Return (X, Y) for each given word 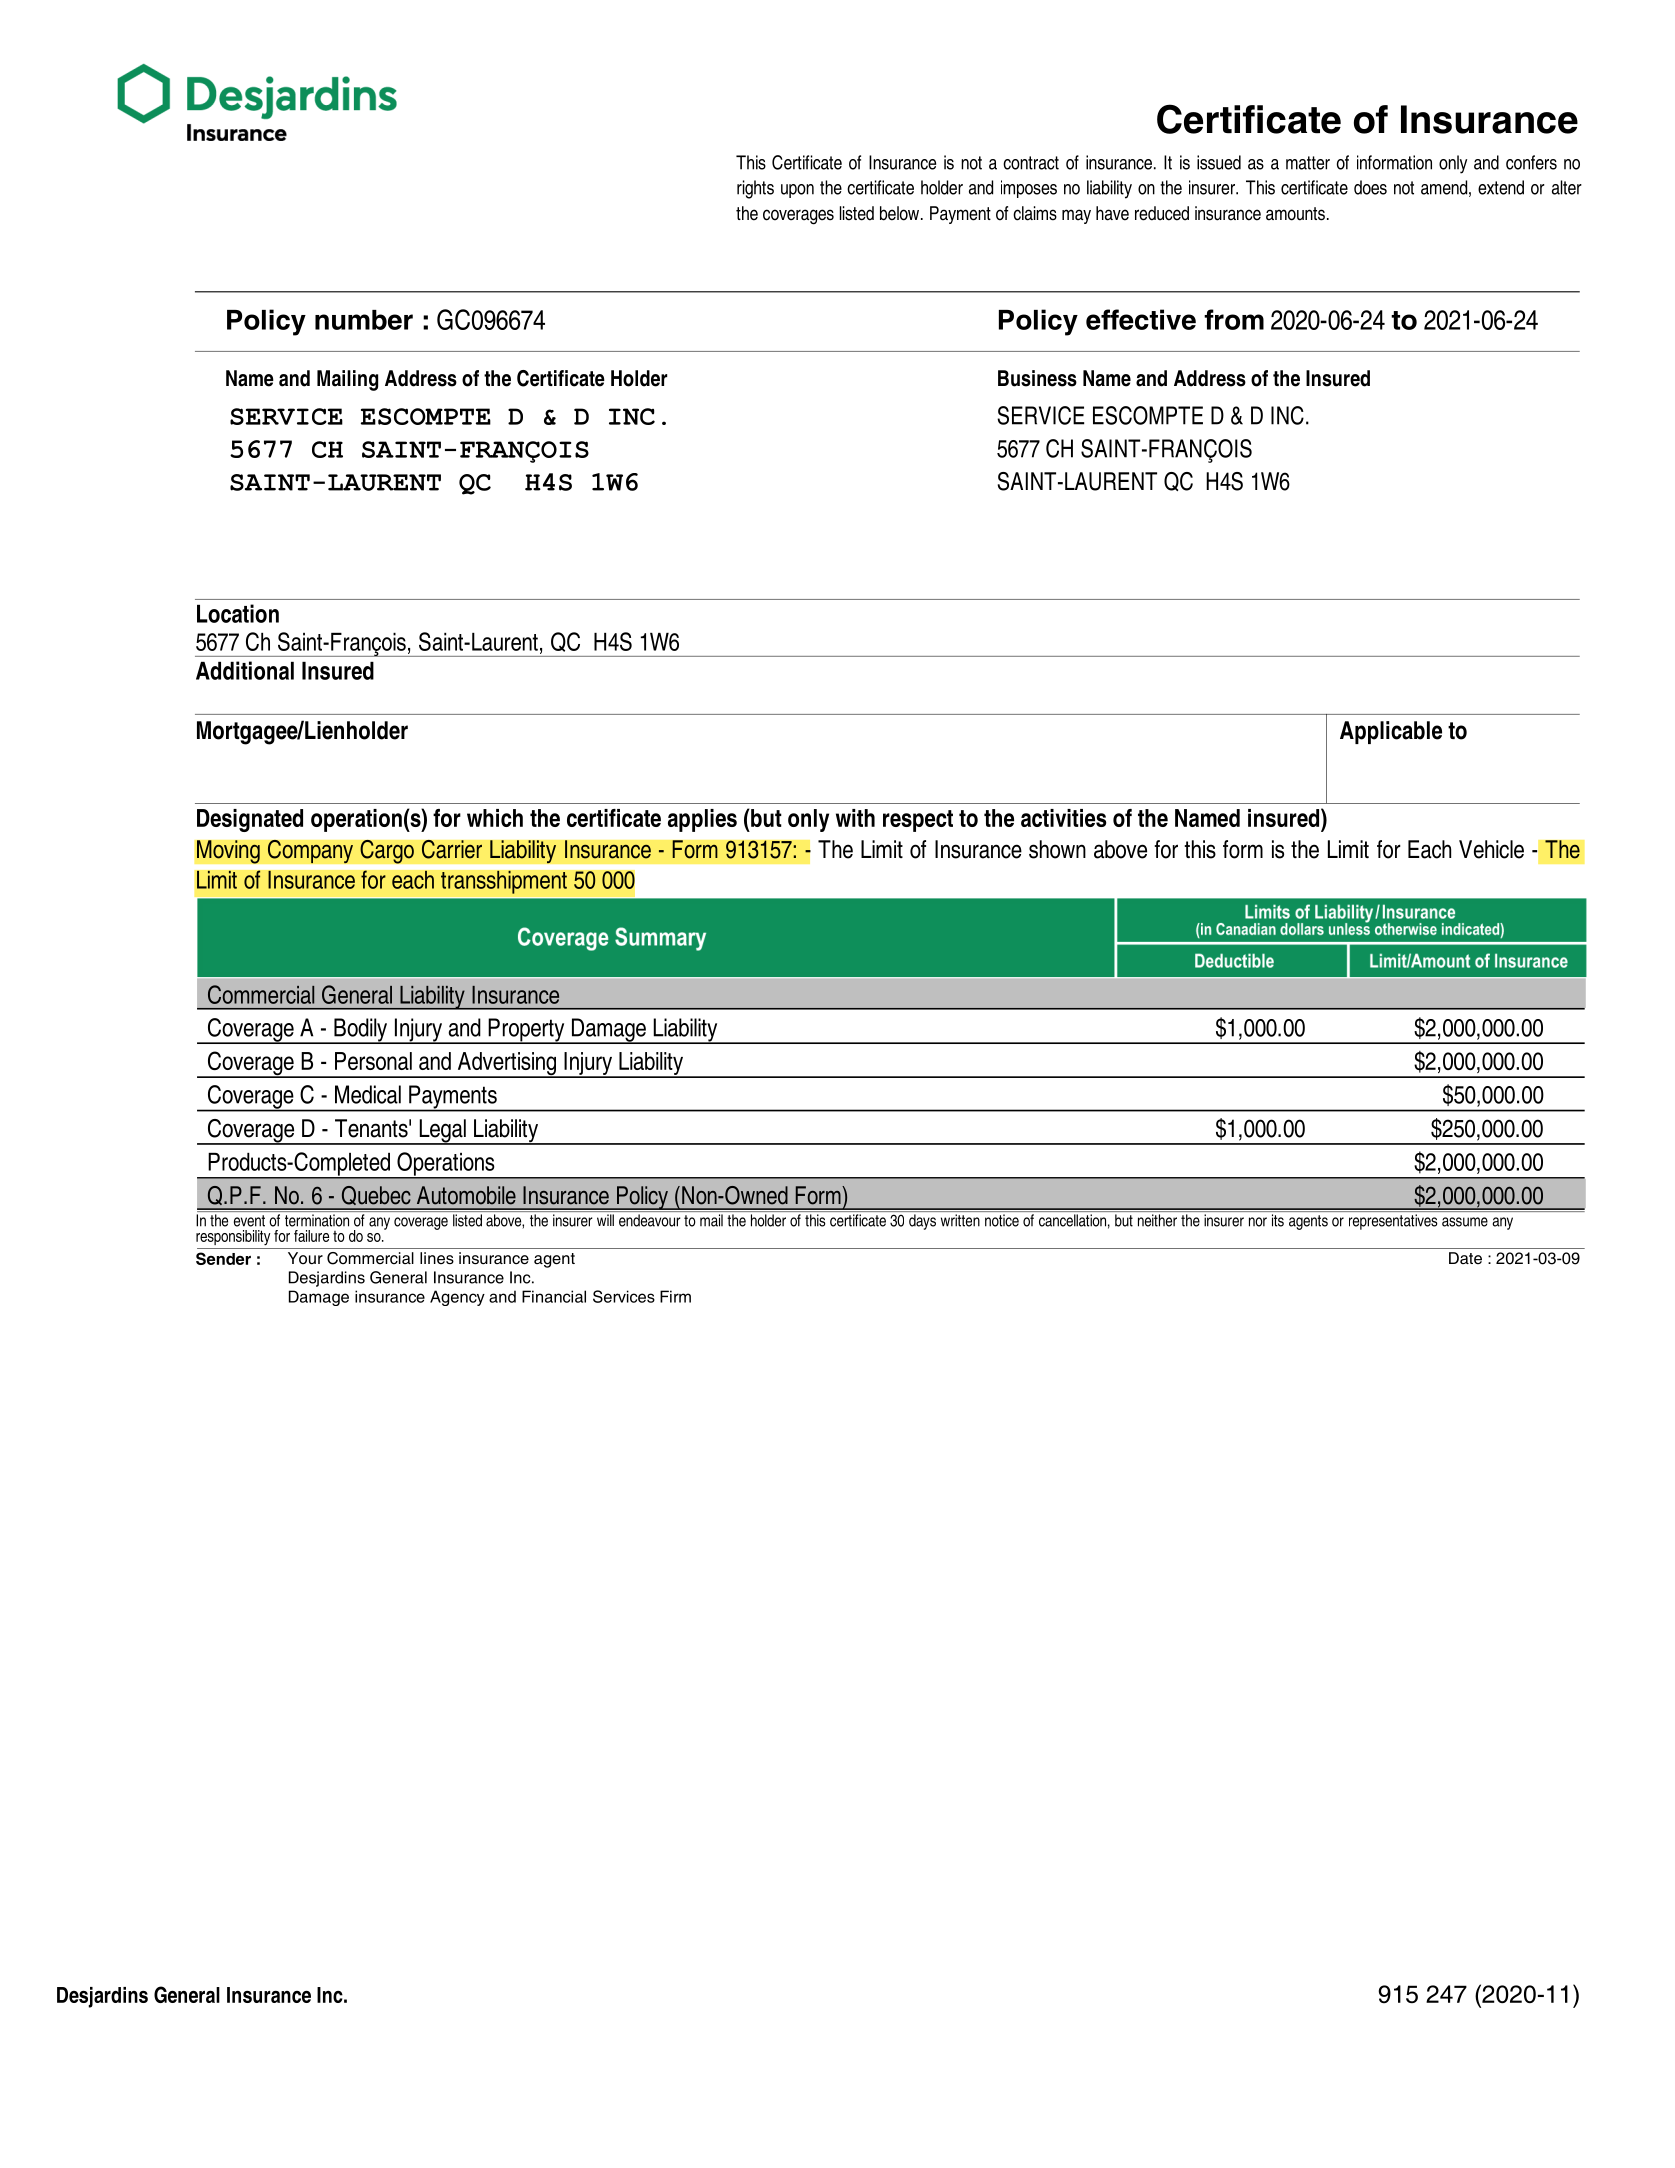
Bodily (361, 1031)
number (364, 320)
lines (437, 1258)
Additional (245, 670)
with (855, 818)
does (1370, 187)
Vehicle (1491, 849)
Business (1037, 378)
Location (238, 613)
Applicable (1391, 732)
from (1234, 319)
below (901, 213)
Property (526, 1031)
